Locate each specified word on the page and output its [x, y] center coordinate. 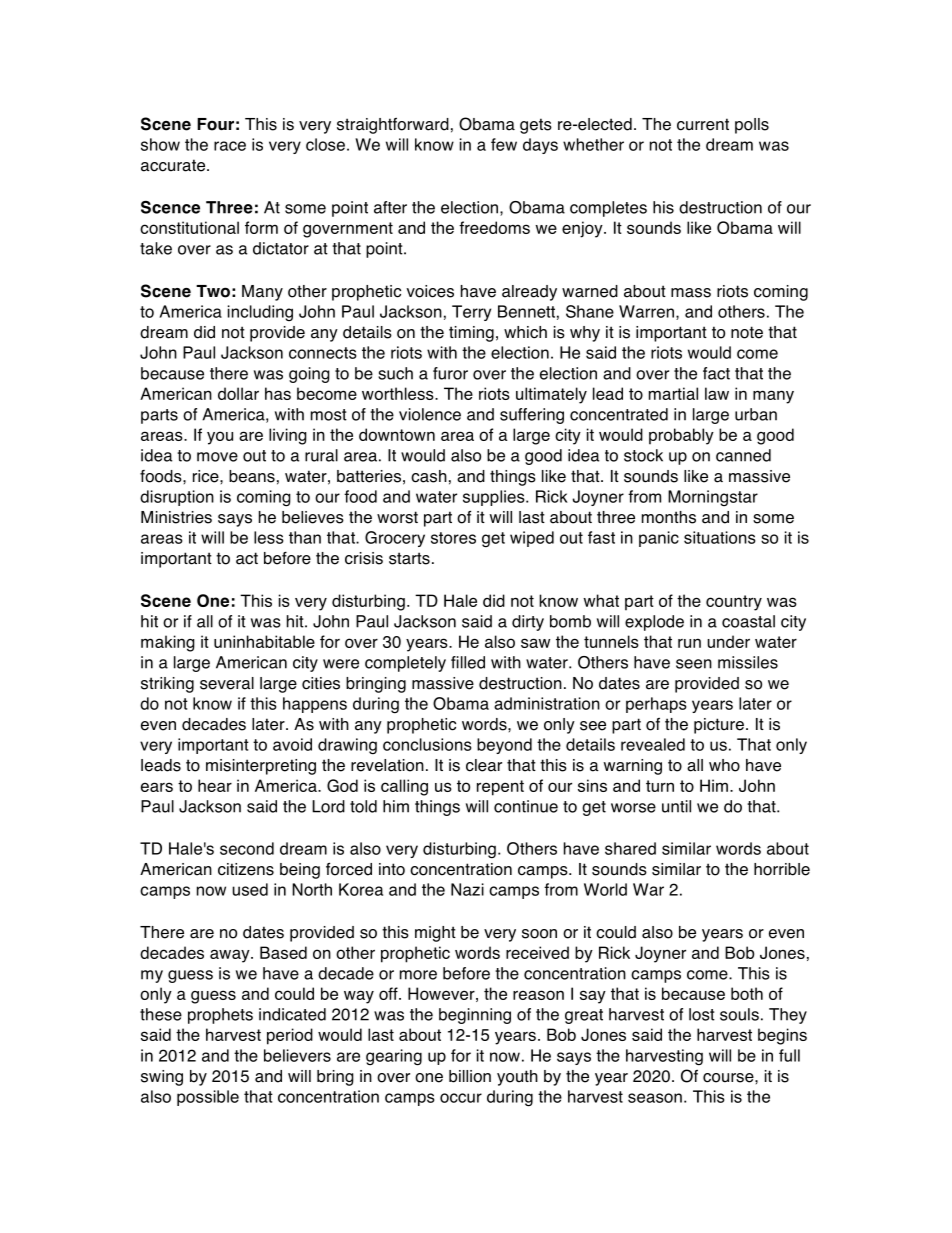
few [504, 144]
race [230, 146]
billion [470, 1076]
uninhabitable [264, 641]
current [703, 124]
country [734, 603]
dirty [528, 623]
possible [208, 1098]
